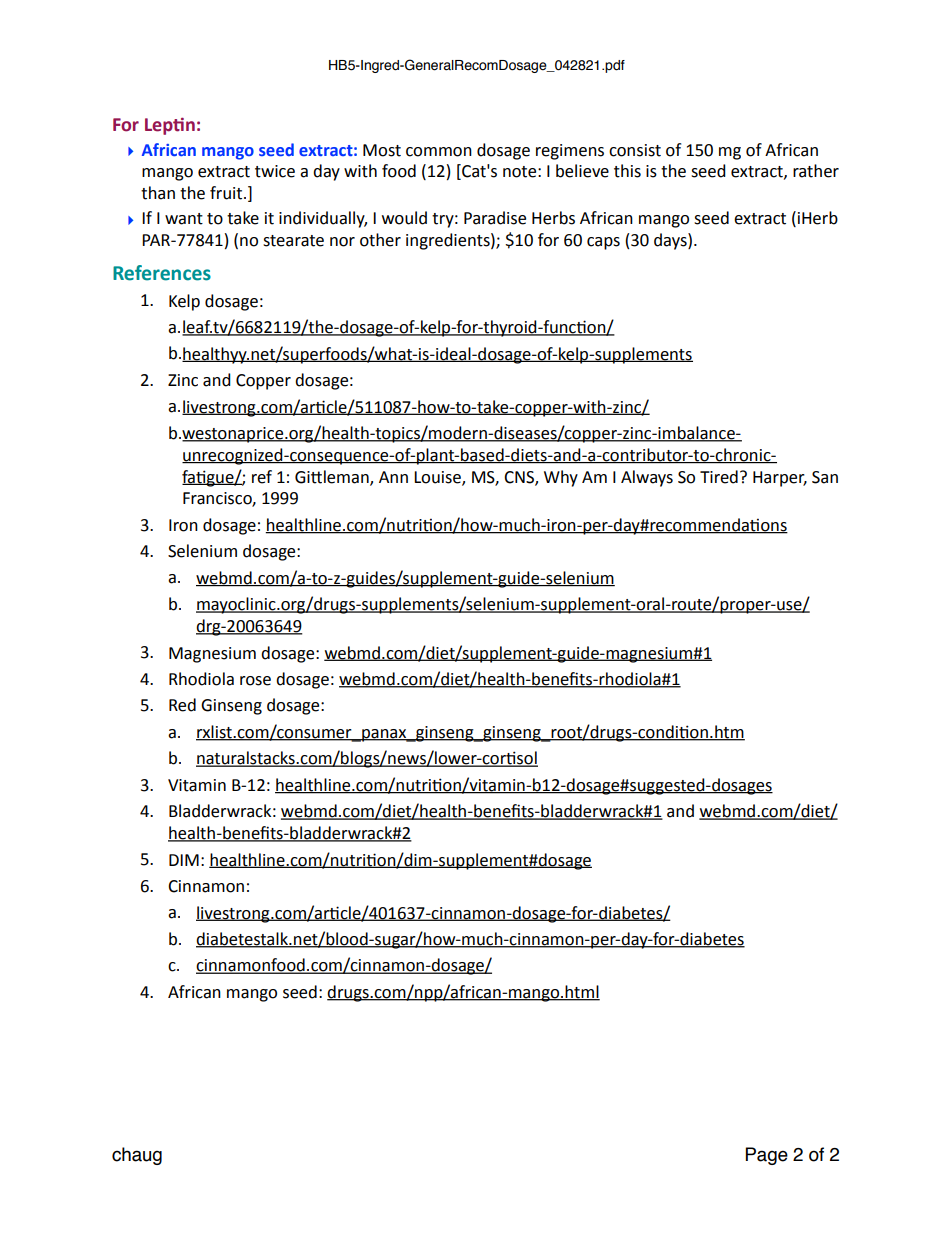  What do you see at coordinates (520, 478) in the screenshot?
I see `CNS` at bounding box center [520, 478].
